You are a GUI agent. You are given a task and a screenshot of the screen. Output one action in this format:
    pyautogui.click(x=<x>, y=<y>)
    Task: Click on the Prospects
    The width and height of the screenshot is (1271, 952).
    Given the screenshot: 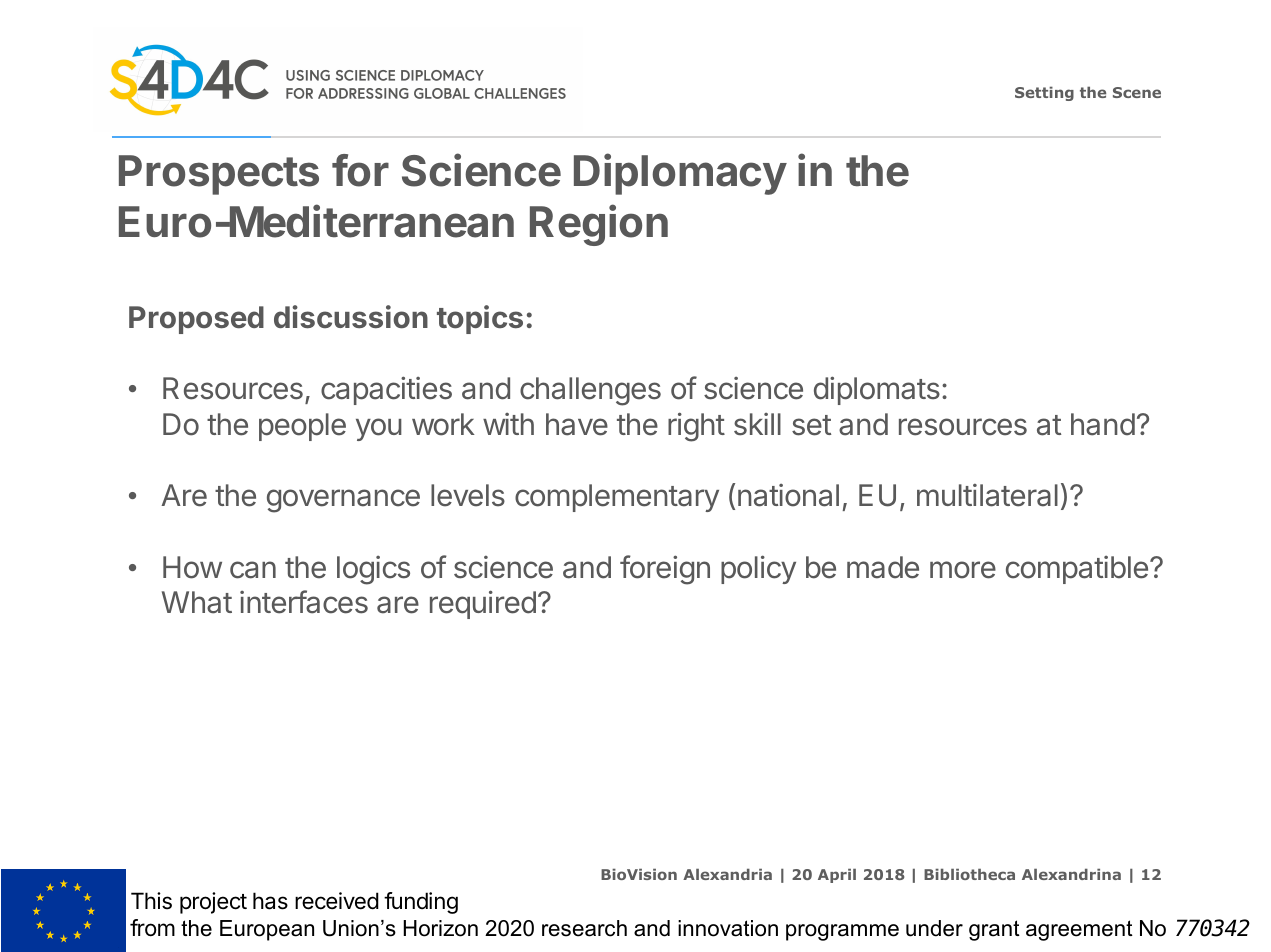 What is the action you would take?
    pyautogui.click(x=219, y=175)
